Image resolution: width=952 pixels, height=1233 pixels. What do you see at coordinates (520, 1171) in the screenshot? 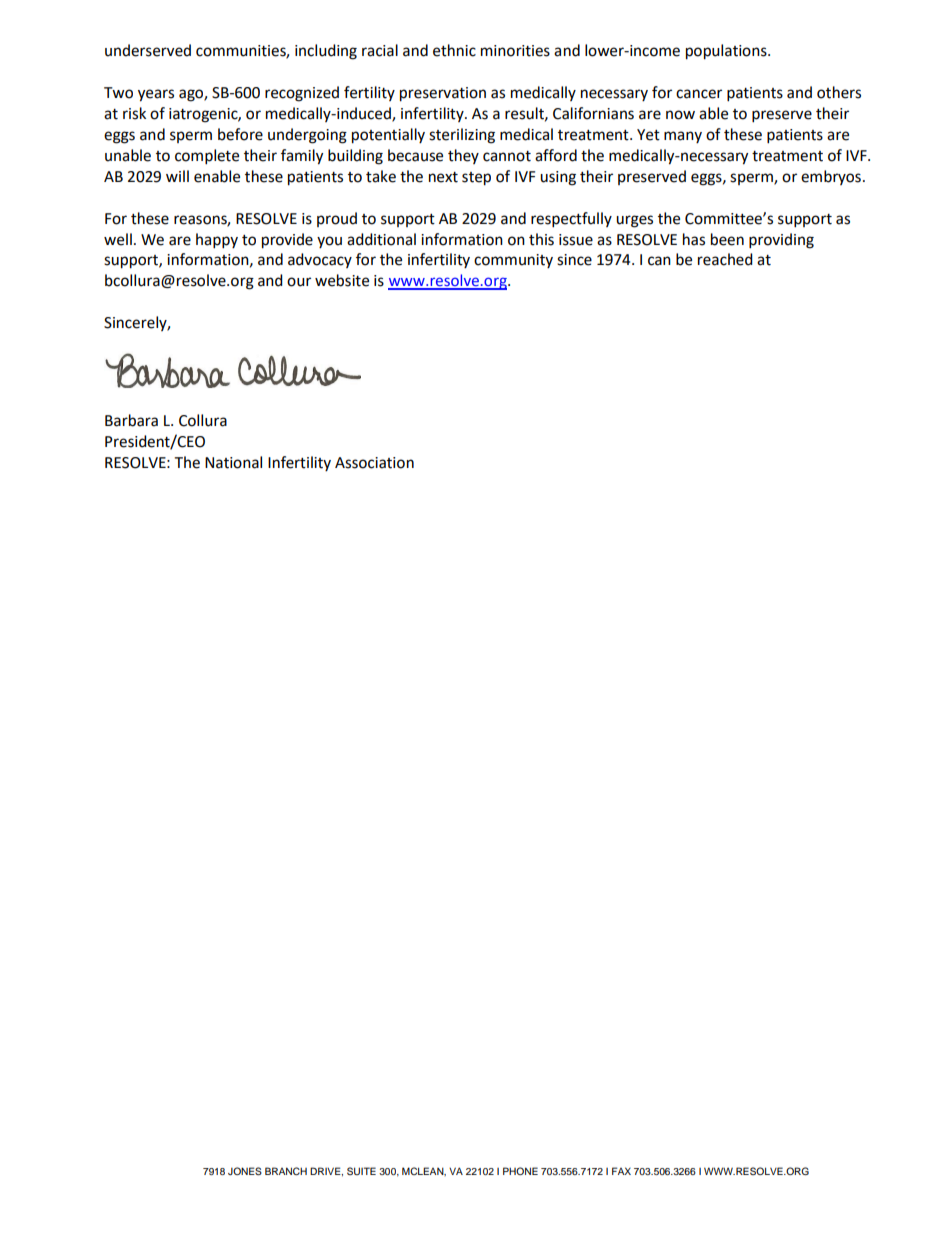
I see `PHONE` at bounding box center [520, 1171].
